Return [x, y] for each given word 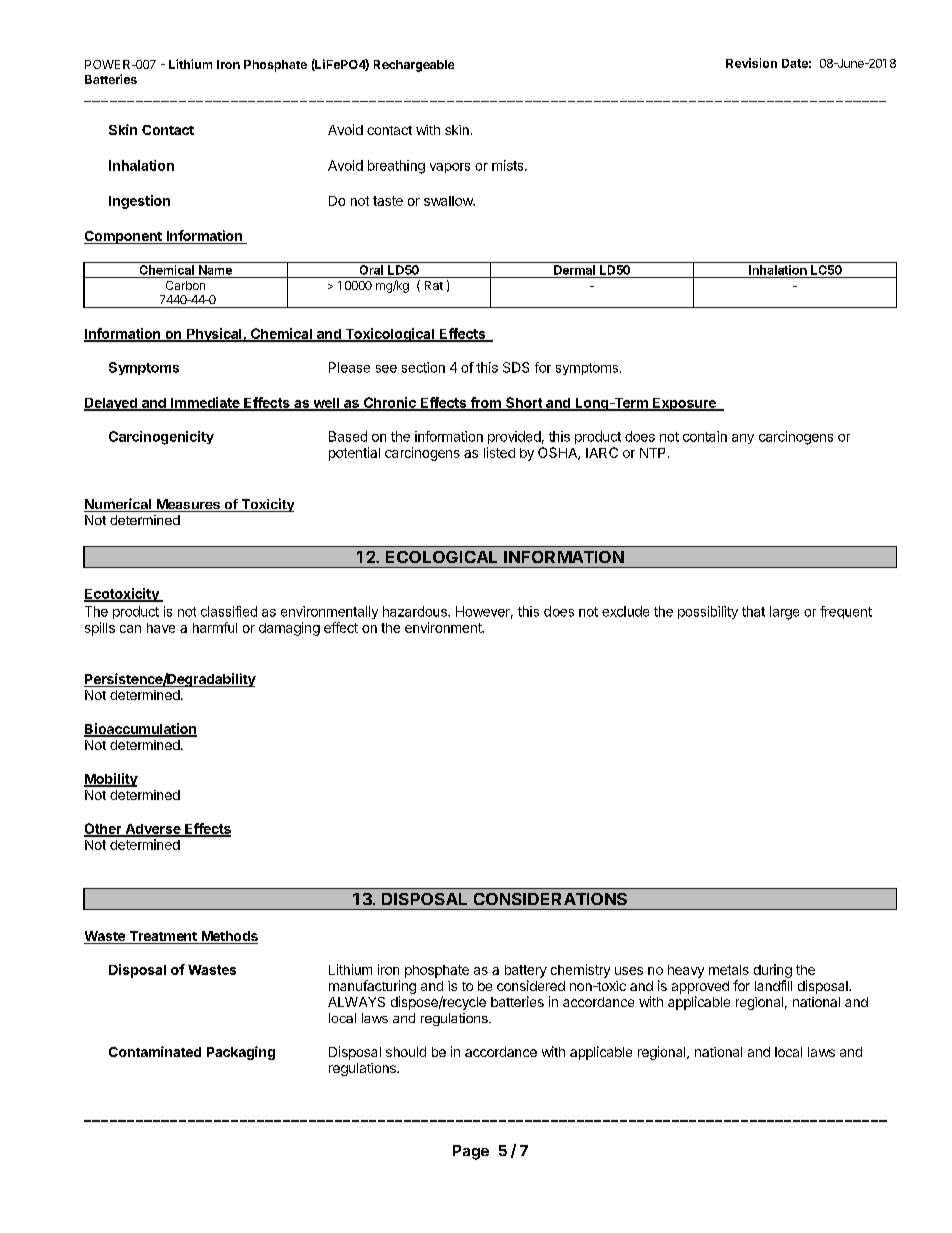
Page [471, 1152]
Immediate [205, 404]
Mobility [111, 780]
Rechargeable [414, 66]
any [743, 439]
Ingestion [139, 202]
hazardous [416, 611]
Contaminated [155, 1051]
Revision [751, 63]
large [784, 613]
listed [499, 452]
